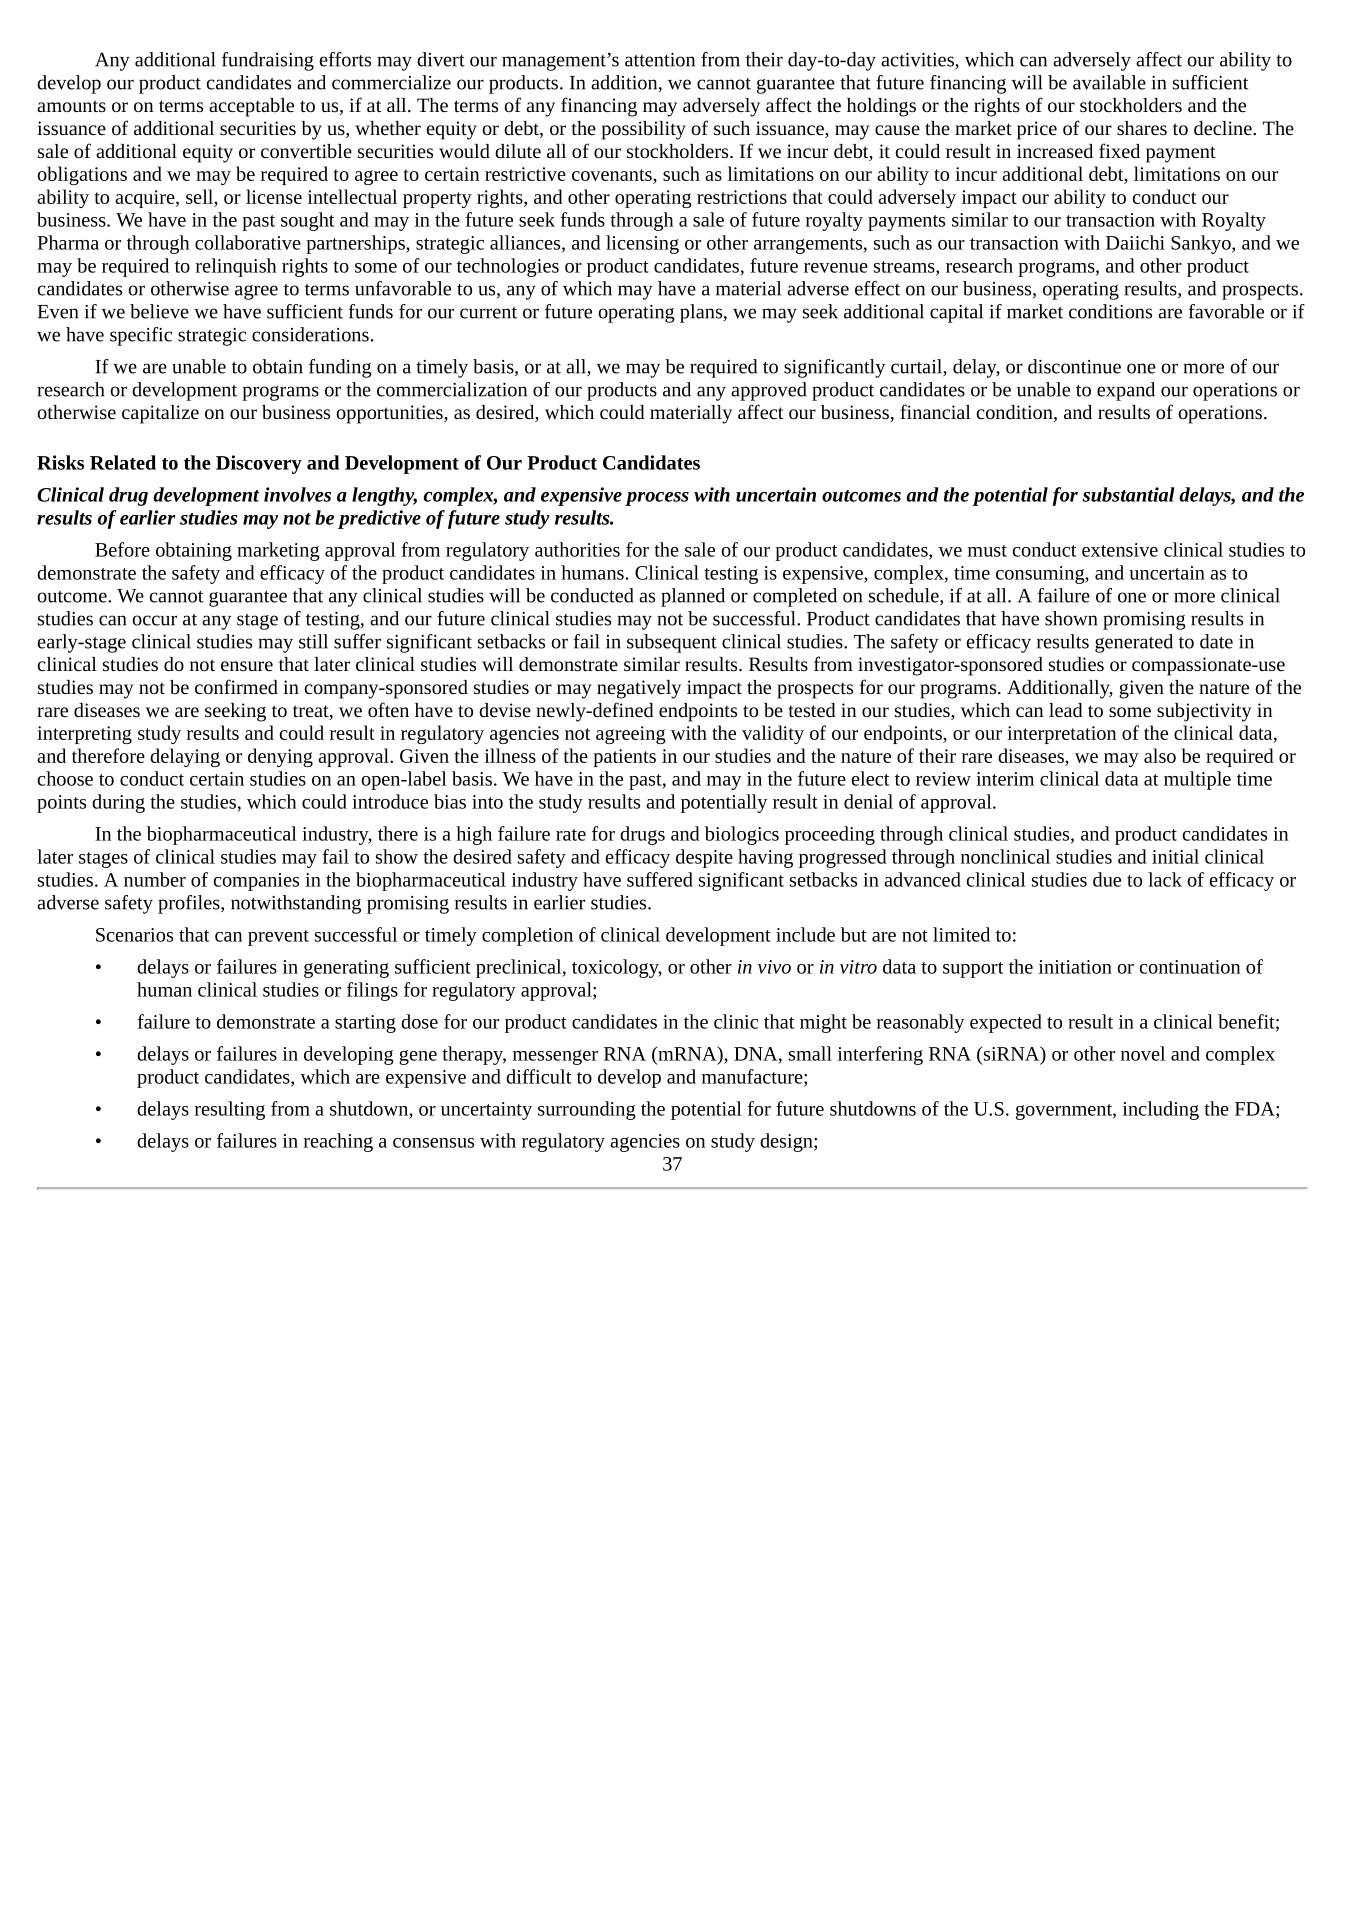  What do you see at coordinates (1109, 82) in the image?
I see `available` at bounding box center [1109, 82].
